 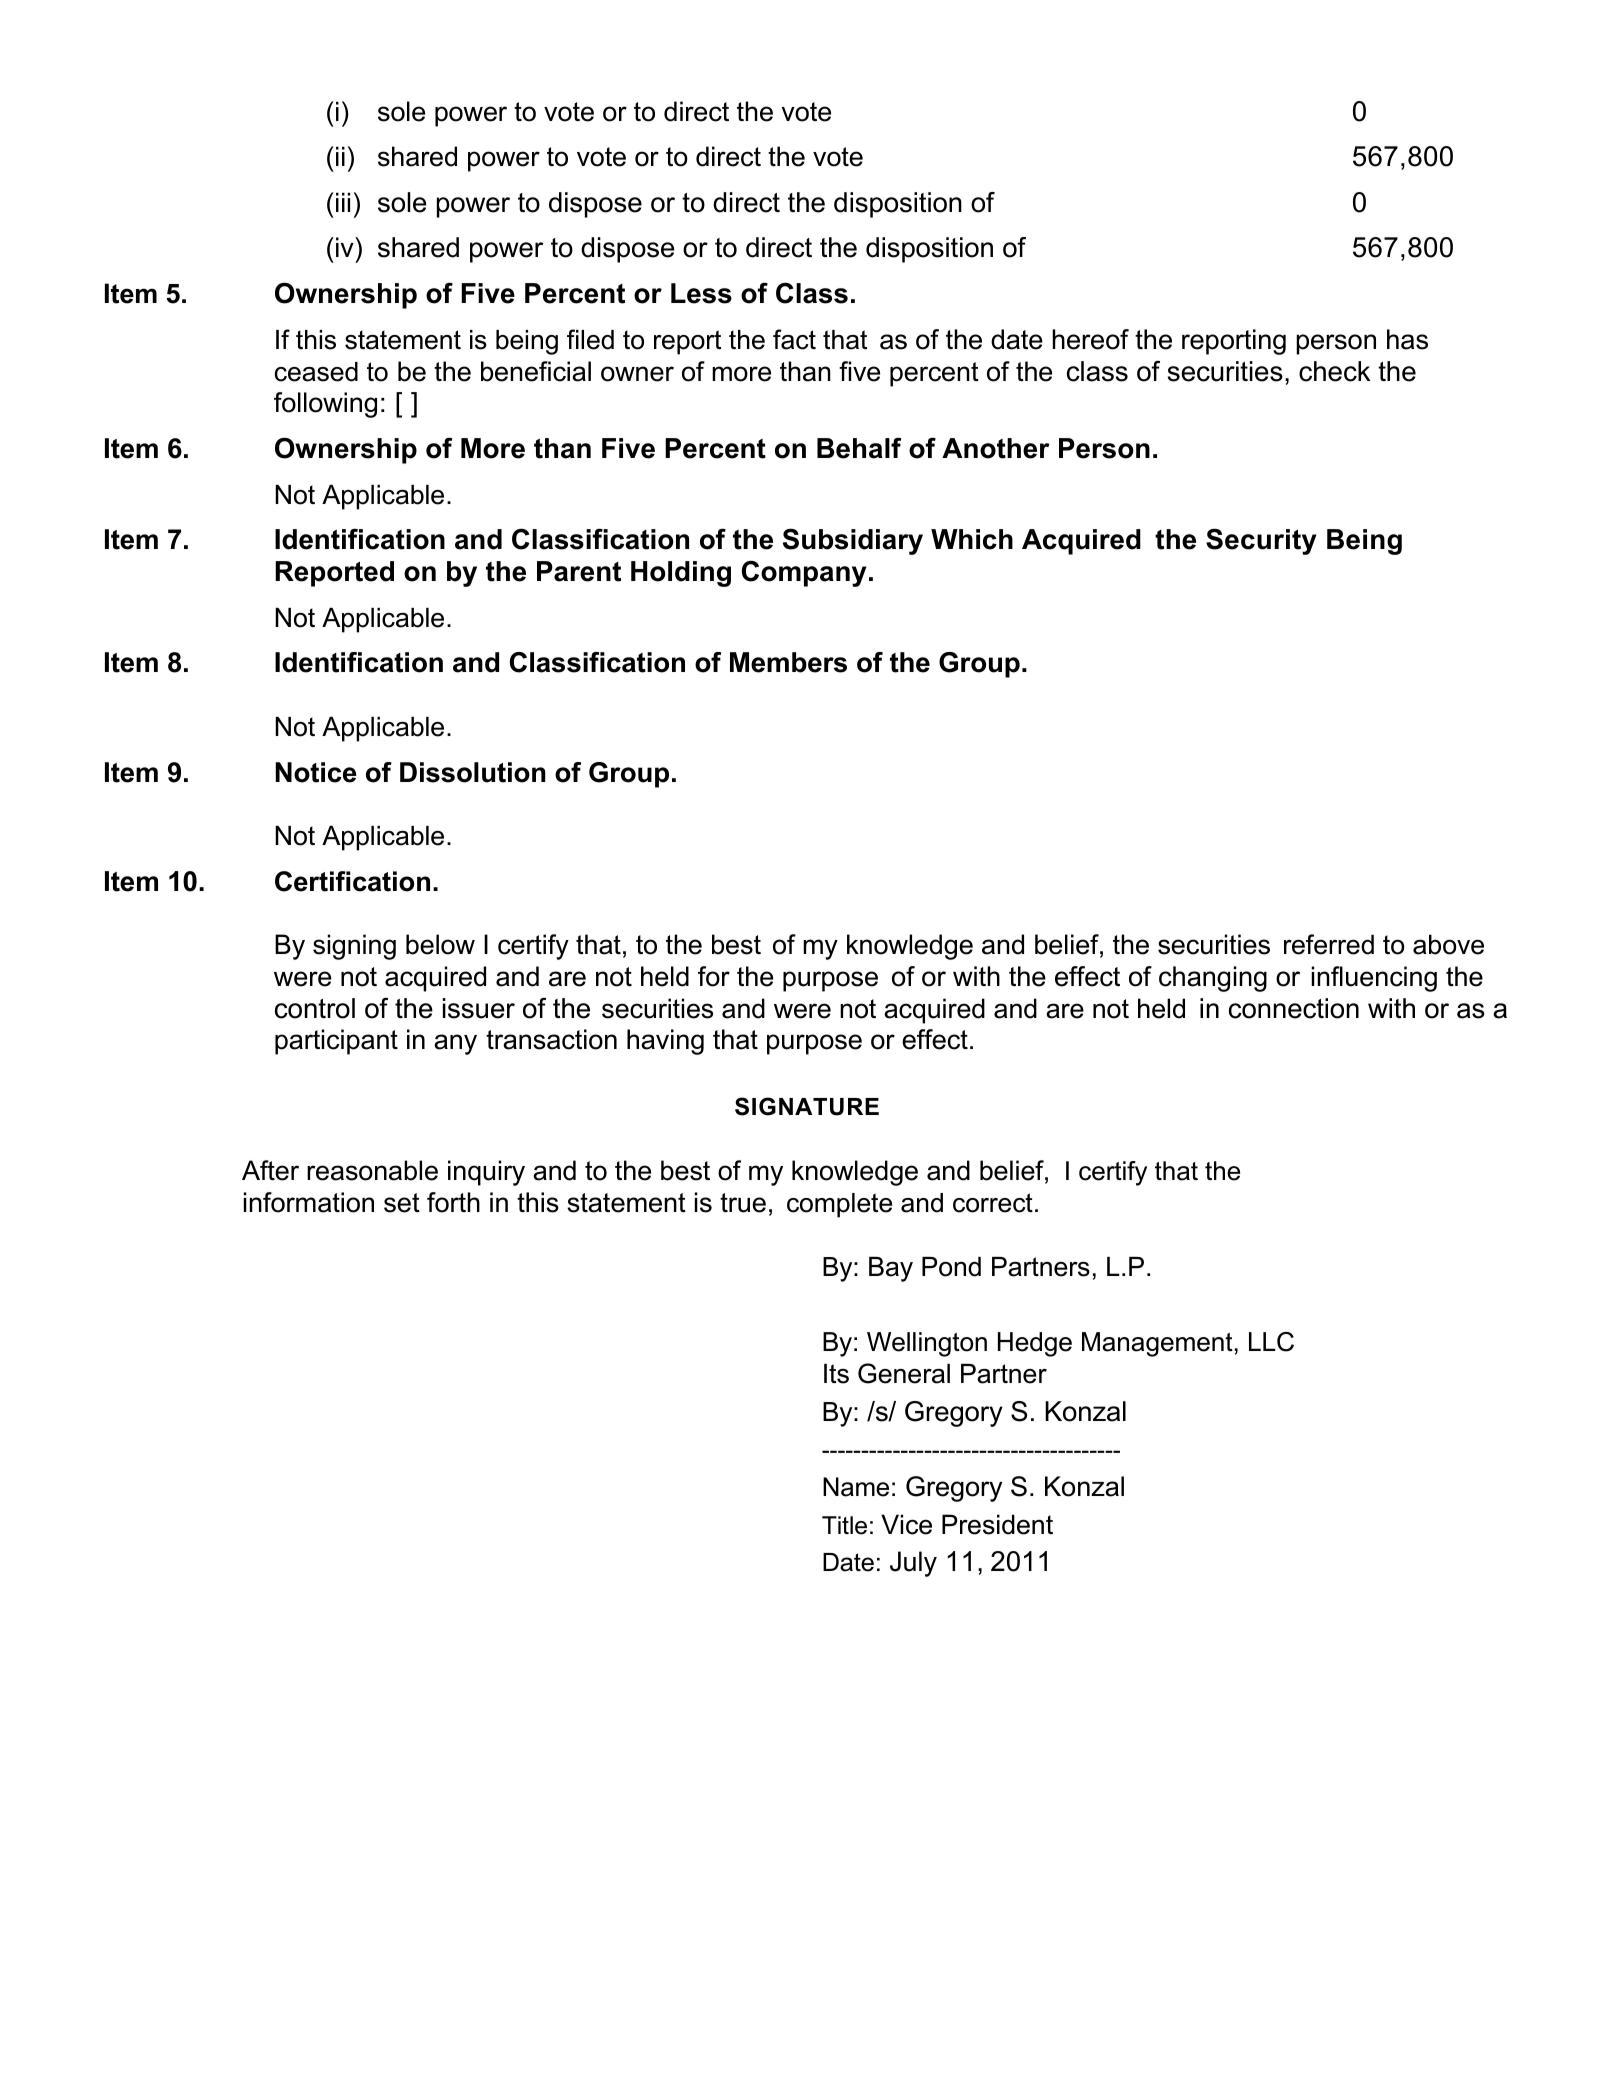 I want to click on having, so click(x=665, y=1042).
